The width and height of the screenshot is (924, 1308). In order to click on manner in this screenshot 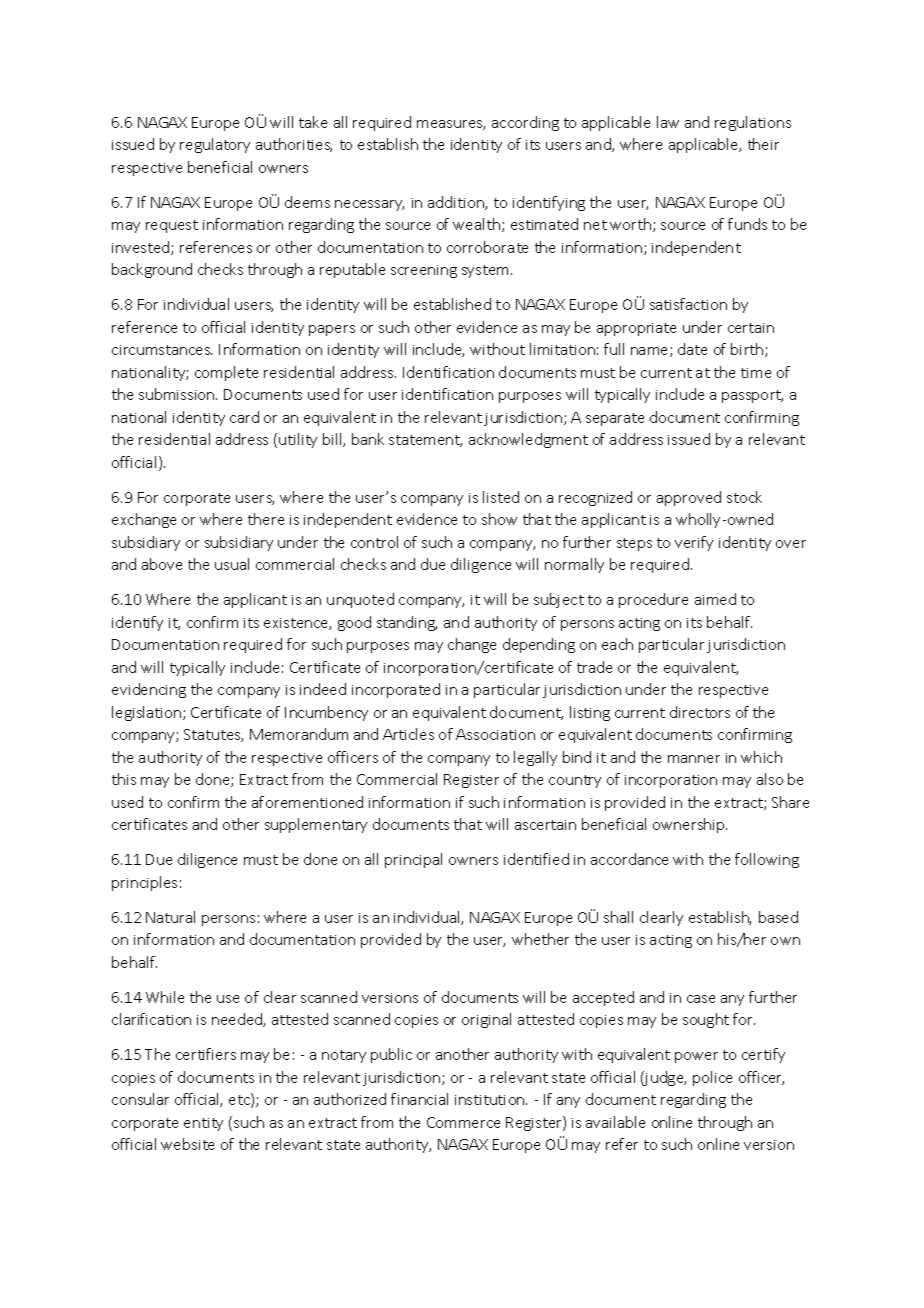, I will do `click(694, 759)`.
